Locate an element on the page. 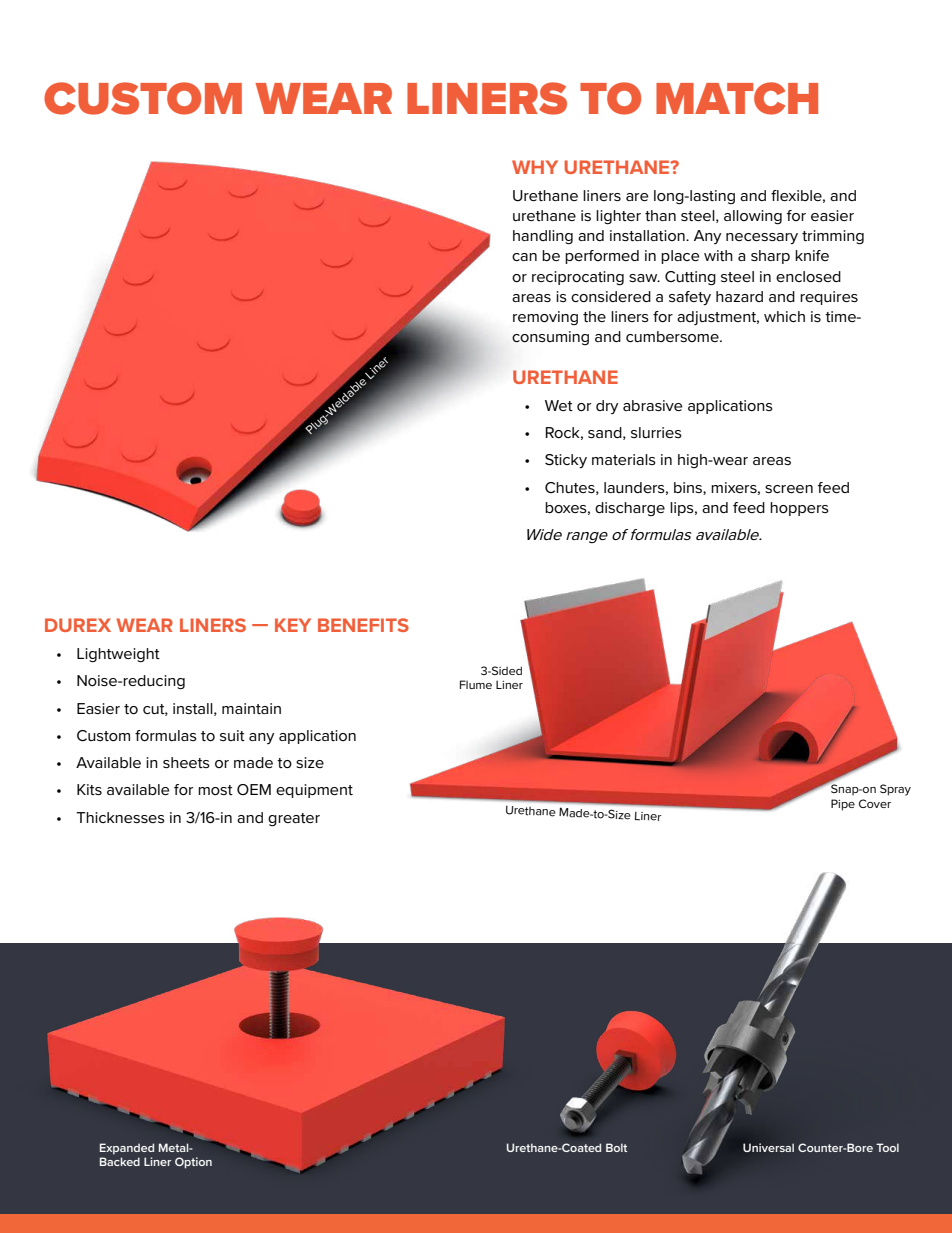  Bolt is located at coordinates (616, 1147).
